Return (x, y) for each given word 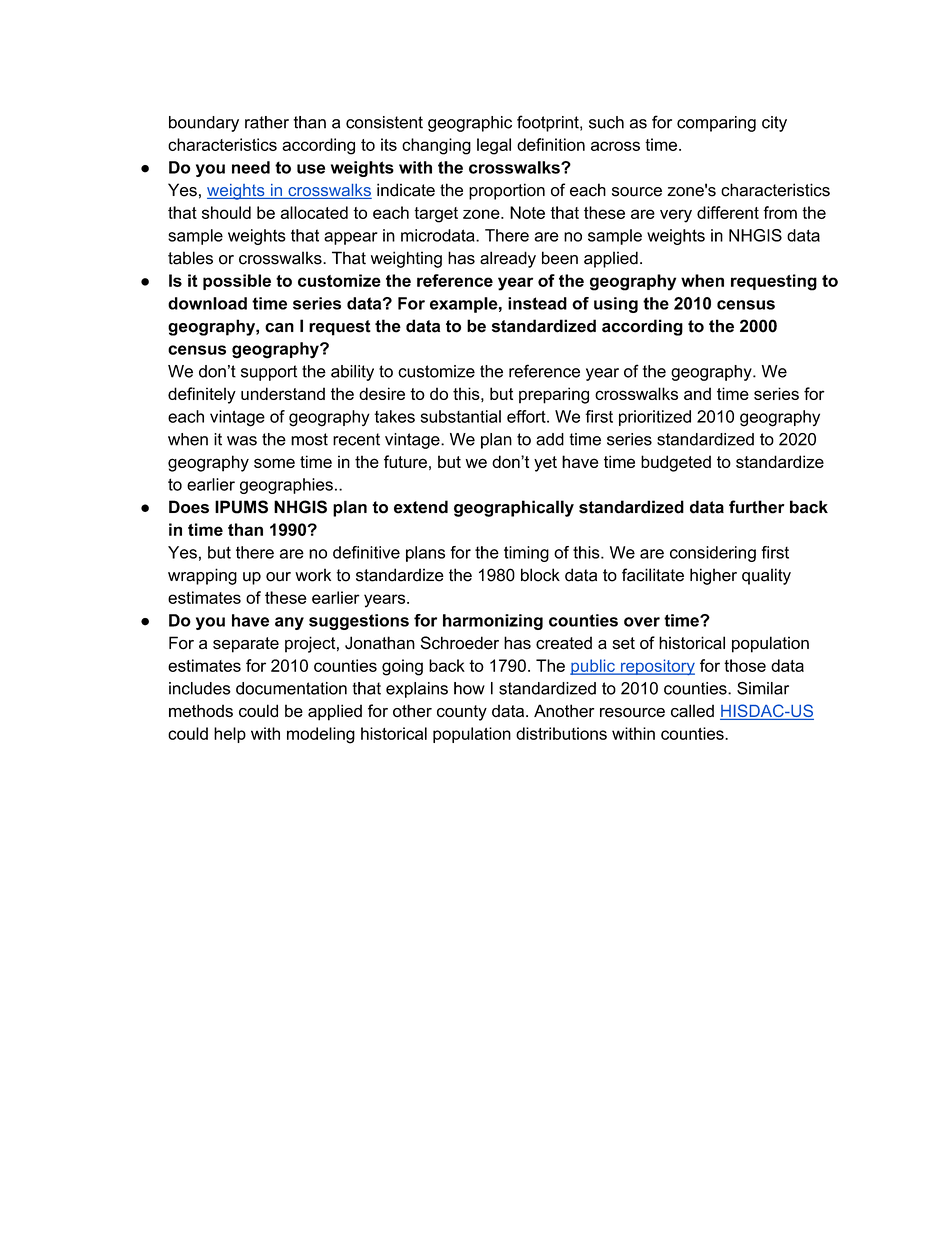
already (508, 259)
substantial (461, 416)
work (313, 575)
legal (494, 146)
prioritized (655, 418)
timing (526, 554)
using (616, 305)
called (692, 711)
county (462, 713)
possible (237, 282)
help (230, 735)
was (242, 441)
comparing (716, 124)
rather (267, 122)
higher (713, 576)
